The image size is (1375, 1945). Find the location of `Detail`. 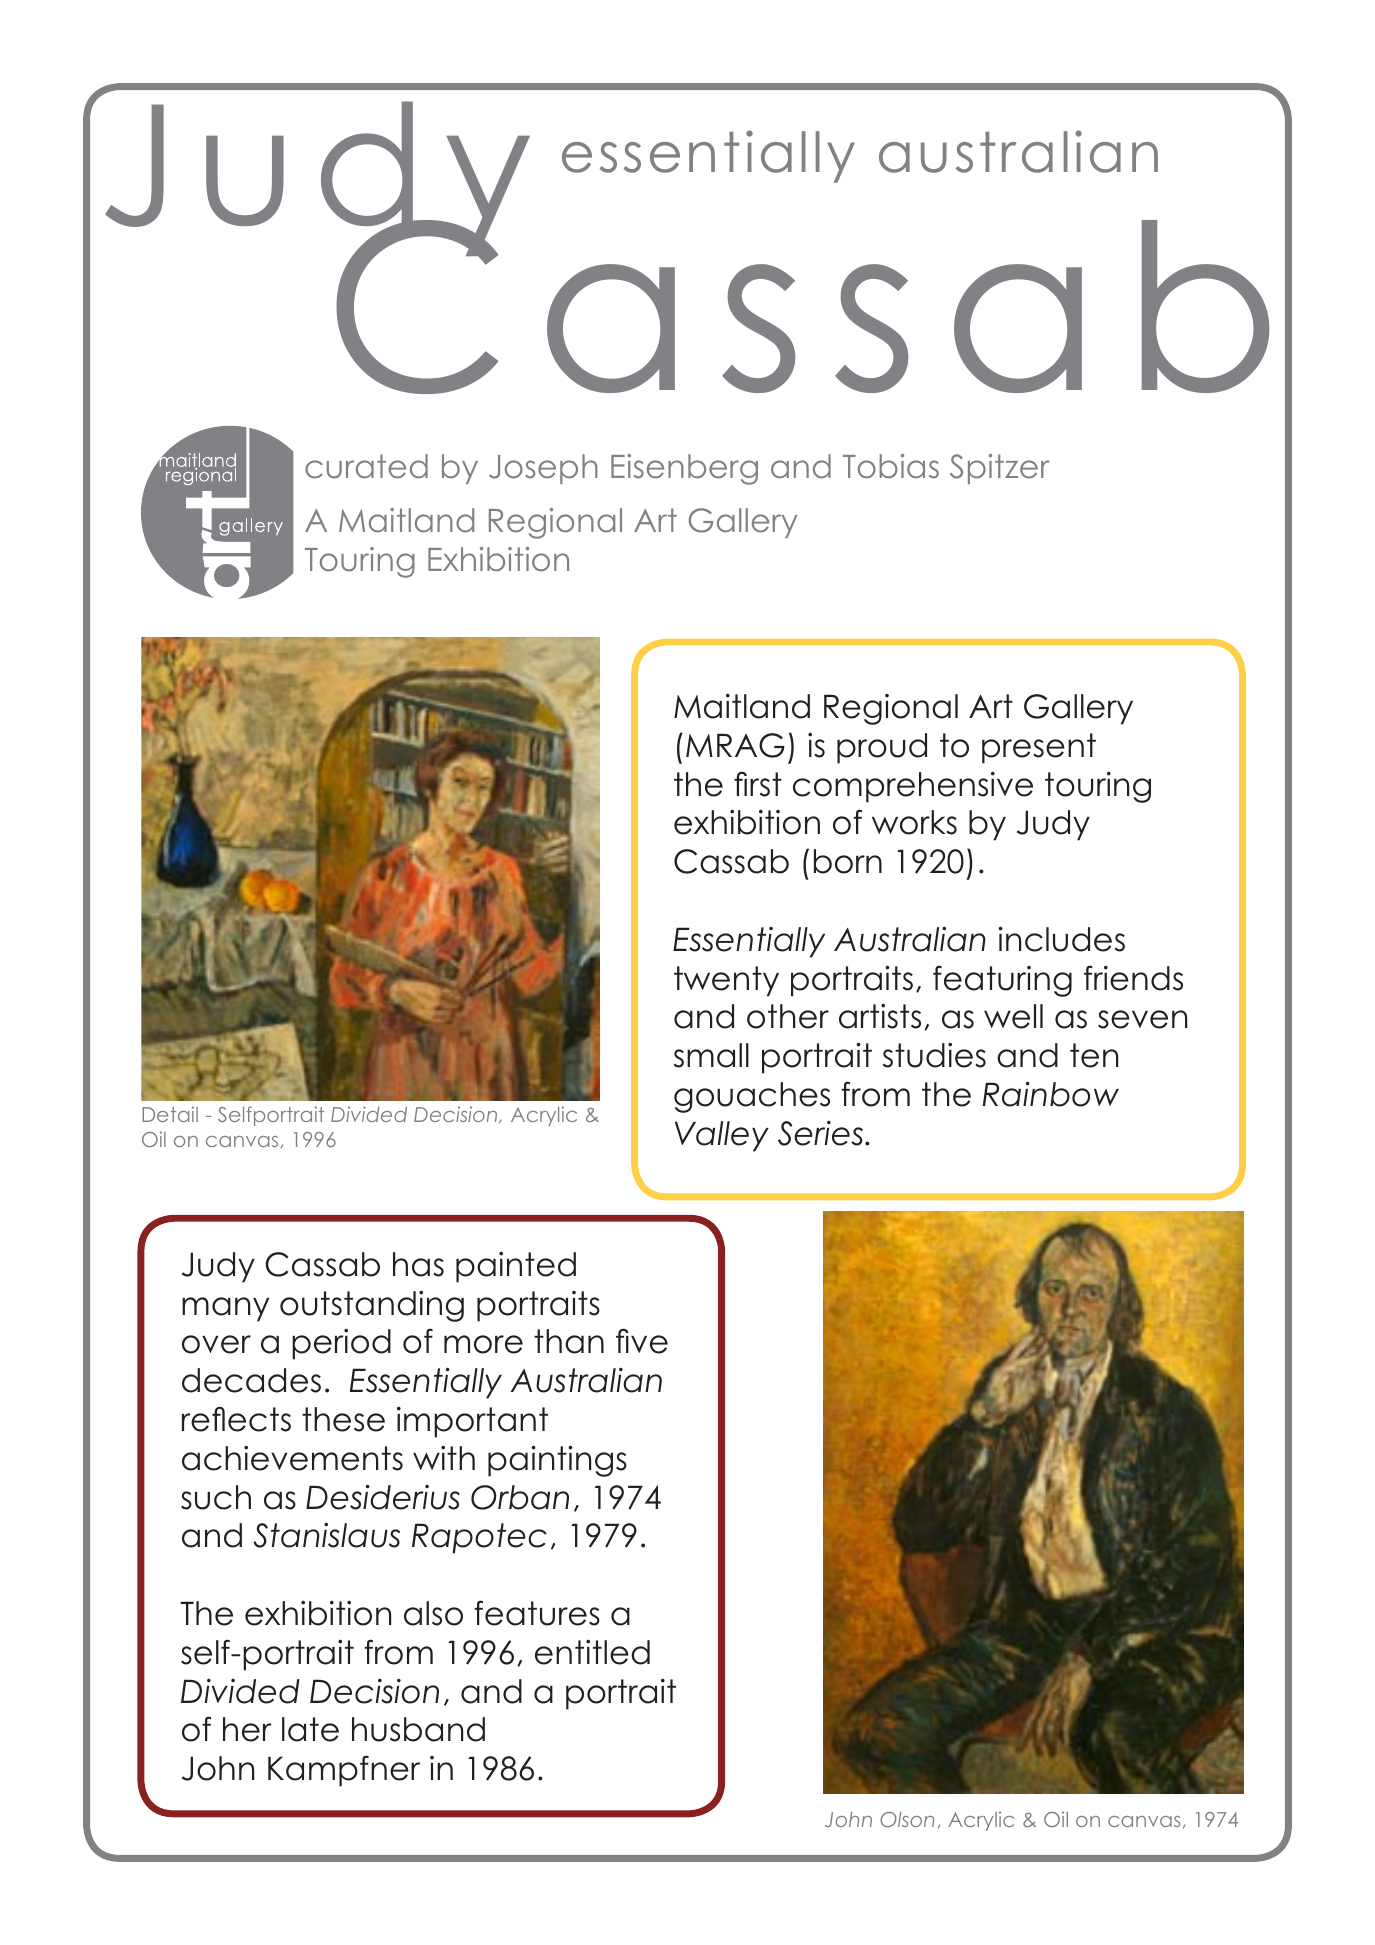

Detail is located at coordinates (170, 1114).
